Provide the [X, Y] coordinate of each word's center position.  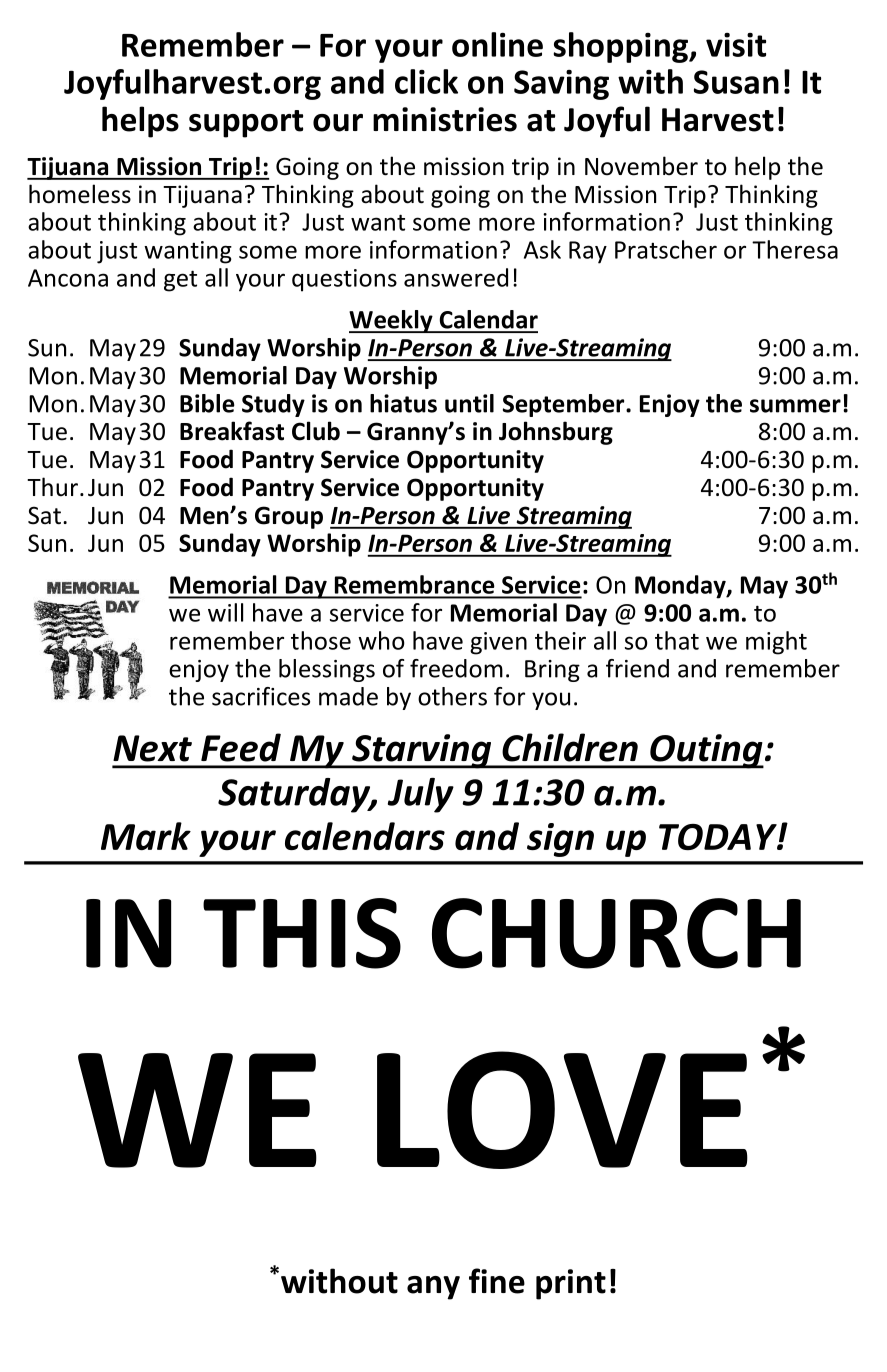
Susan [736, 82]
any [433, 1288]
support [246, 124]
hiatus [403, 403]
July [421, 795]
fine [497, 1281]
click [426, 81]
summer [795, 406]
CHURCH [616, 933]
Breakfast [232, 431]
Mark [146, 836]
